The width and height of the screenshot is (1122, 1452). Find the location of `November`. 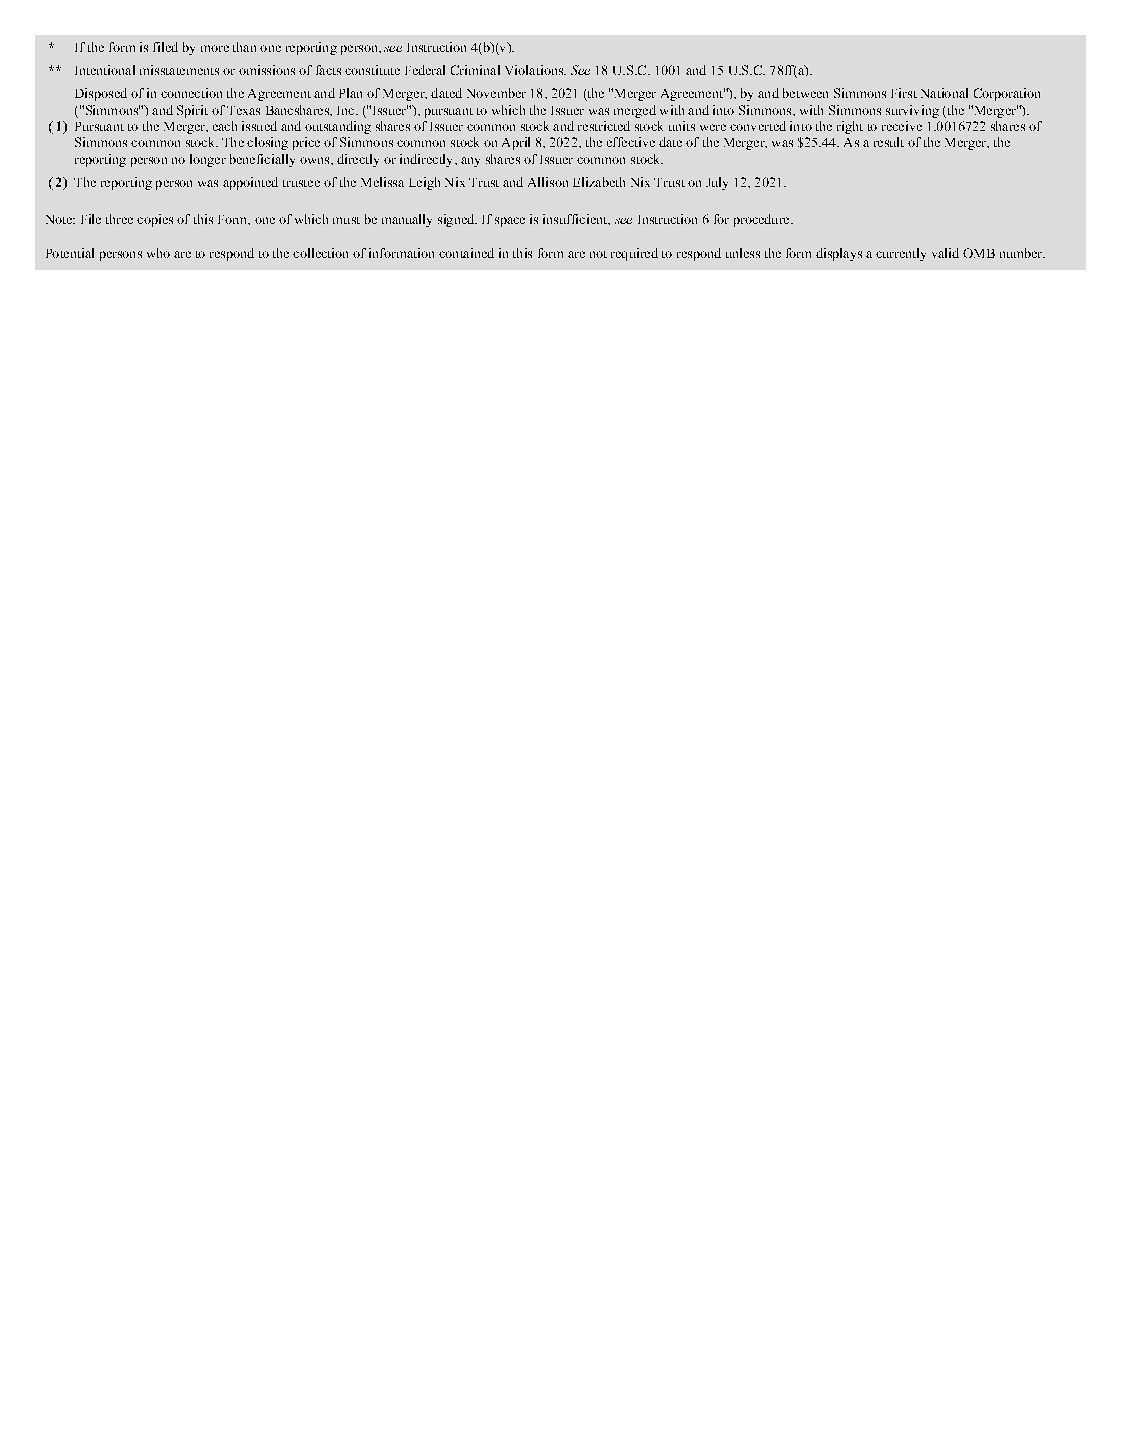

November is located at coordinates (496, 93).
